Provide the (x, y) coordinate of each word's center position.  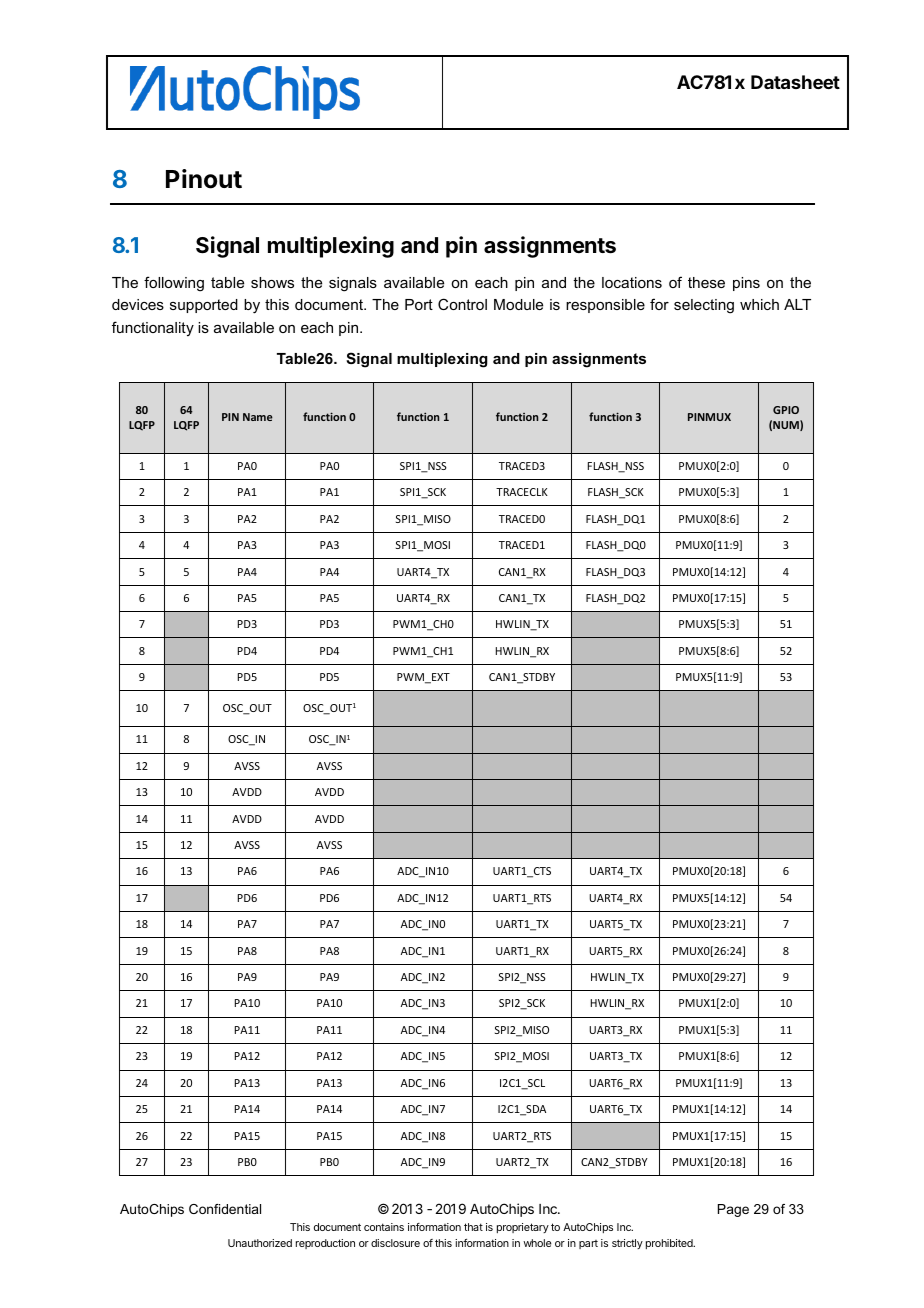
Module (518, 304)
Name (258, 417)
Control (462, 304)
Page (733, 1210)
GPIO (786, 410)
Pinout (204, 179)
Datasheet (795, 82)
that (473, 1227)
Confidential (225, 1209)
